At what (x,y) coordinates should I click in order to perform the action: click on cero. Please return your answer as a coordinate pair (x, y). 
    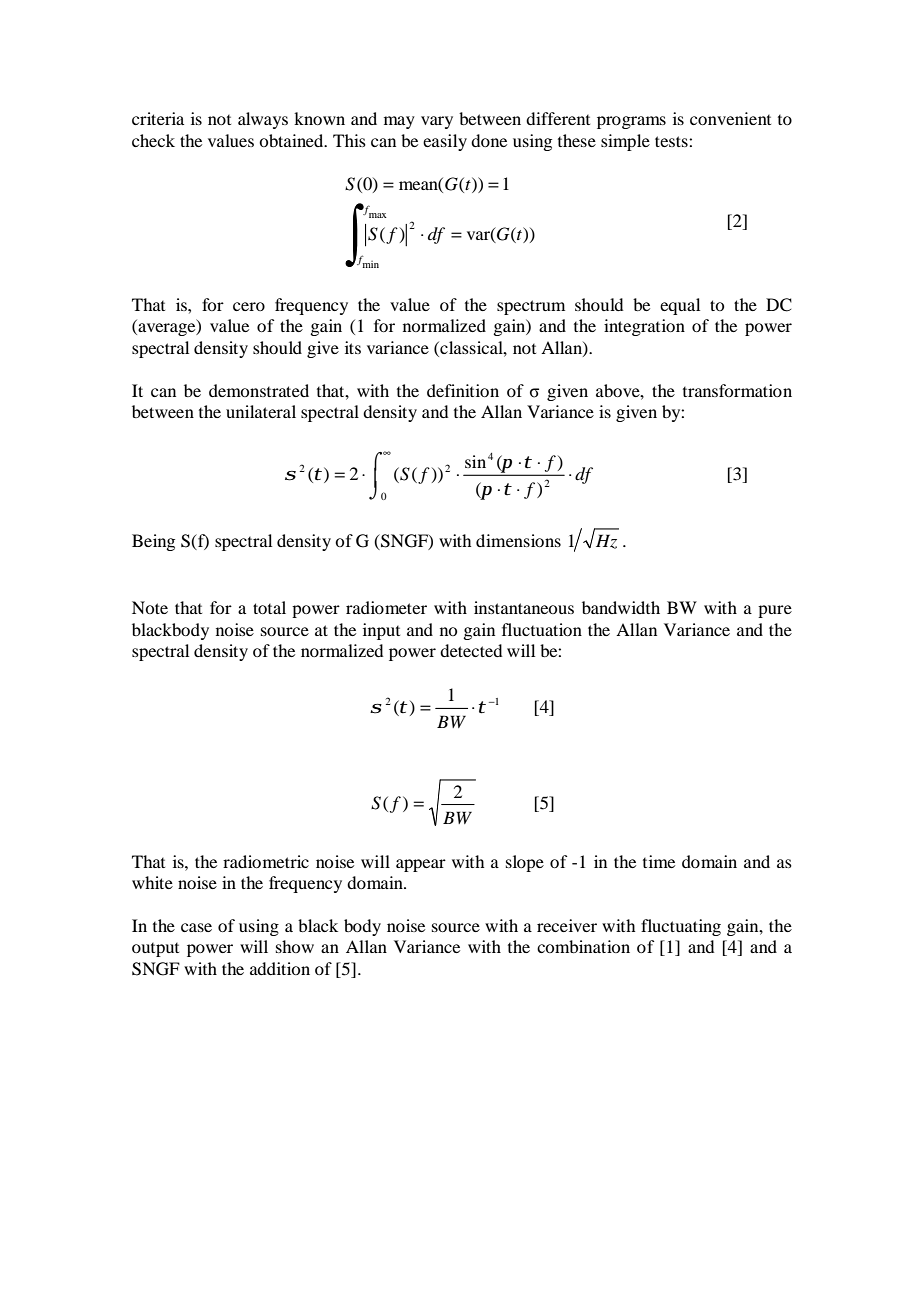
    Looking at the image, I should click on (249, 306).
